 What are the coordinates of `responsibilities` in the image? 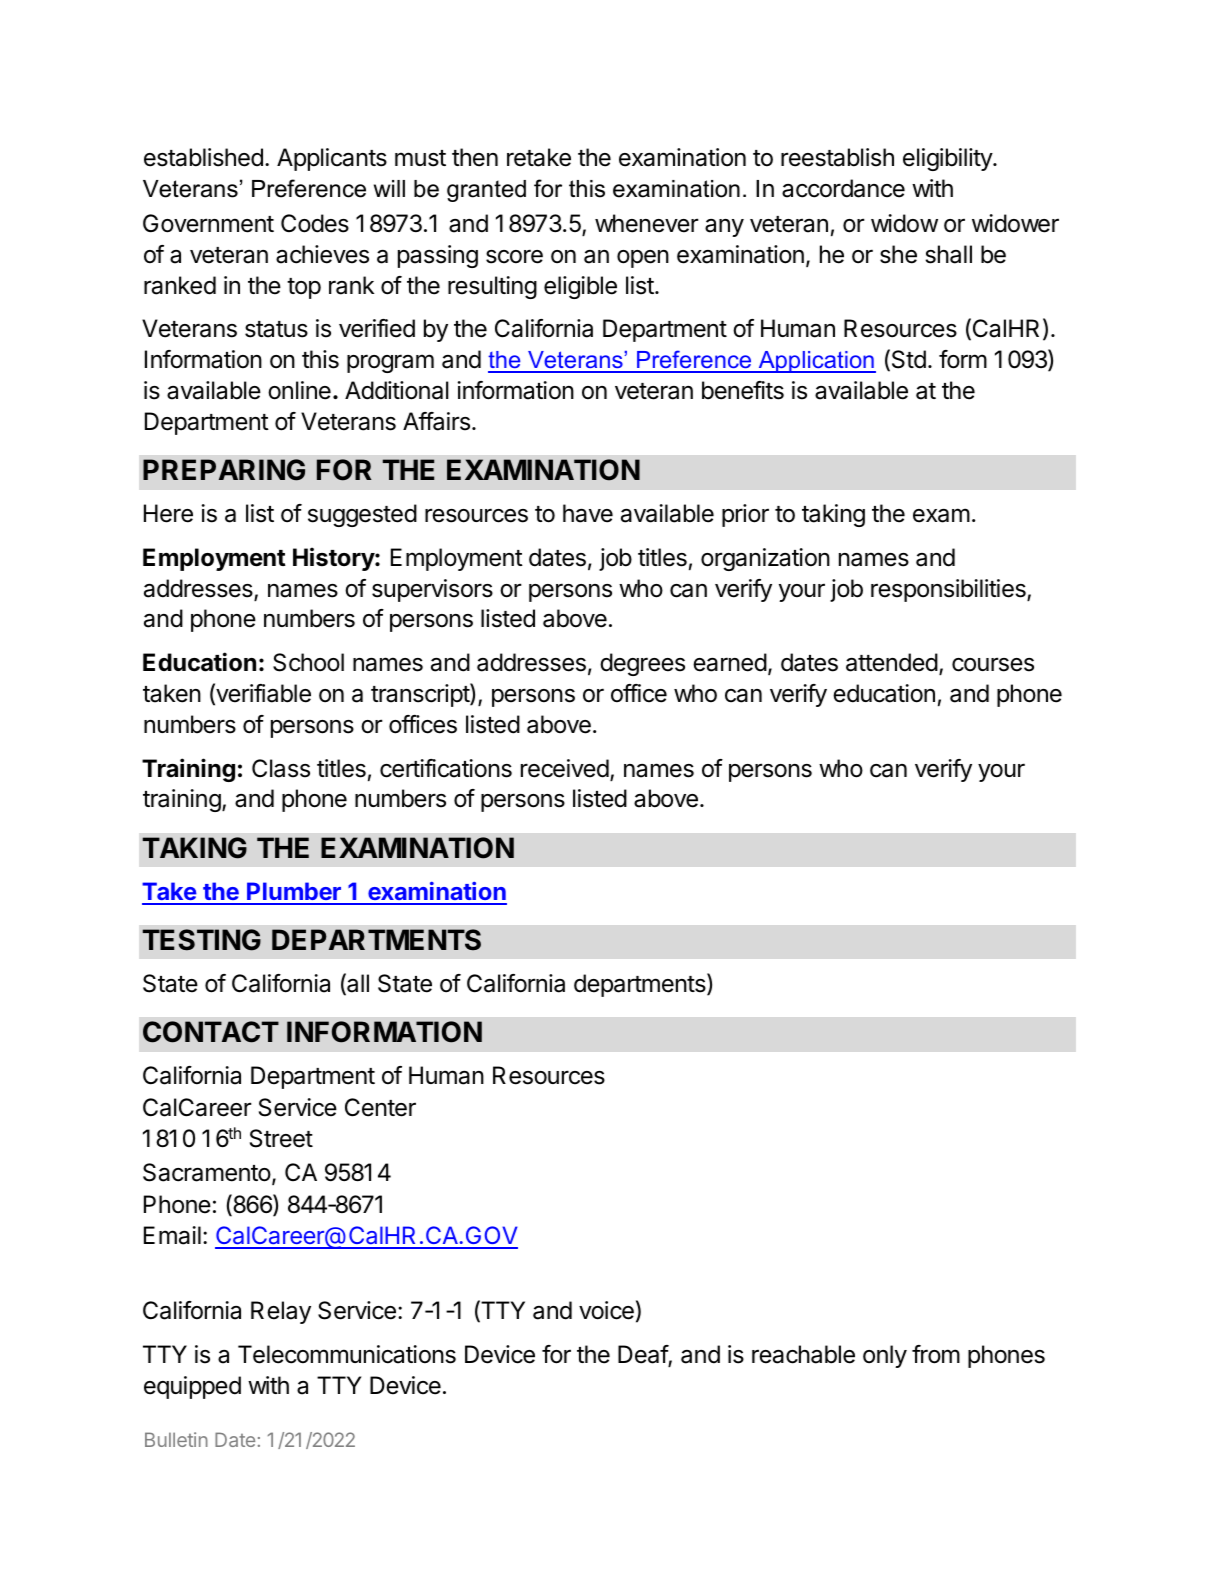 It's located at (949, 590).
